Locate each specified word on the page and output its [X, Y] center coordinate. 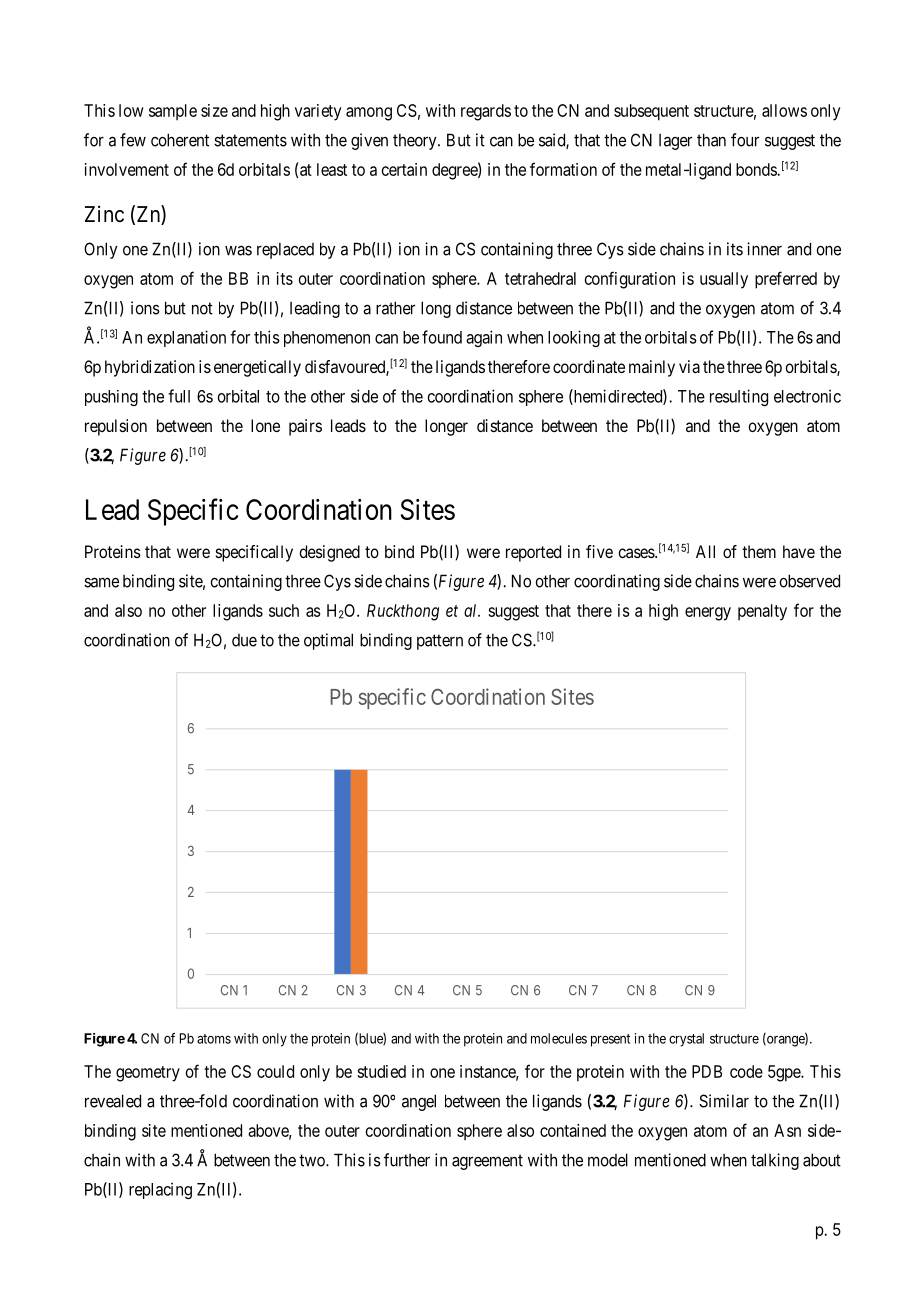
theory [416, 141]
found [442, 337]
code [746, 1071]
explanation [186, 338]
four [745, 140]
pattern [440, 642]
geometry [148, 1074]
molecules [559, 1038]
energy [708, 614]
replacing [160, 1190]
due [244, 640]
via [689, 366]
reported [533, 553]
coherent [180, 140]
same [101, 582]
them [759, 551]
